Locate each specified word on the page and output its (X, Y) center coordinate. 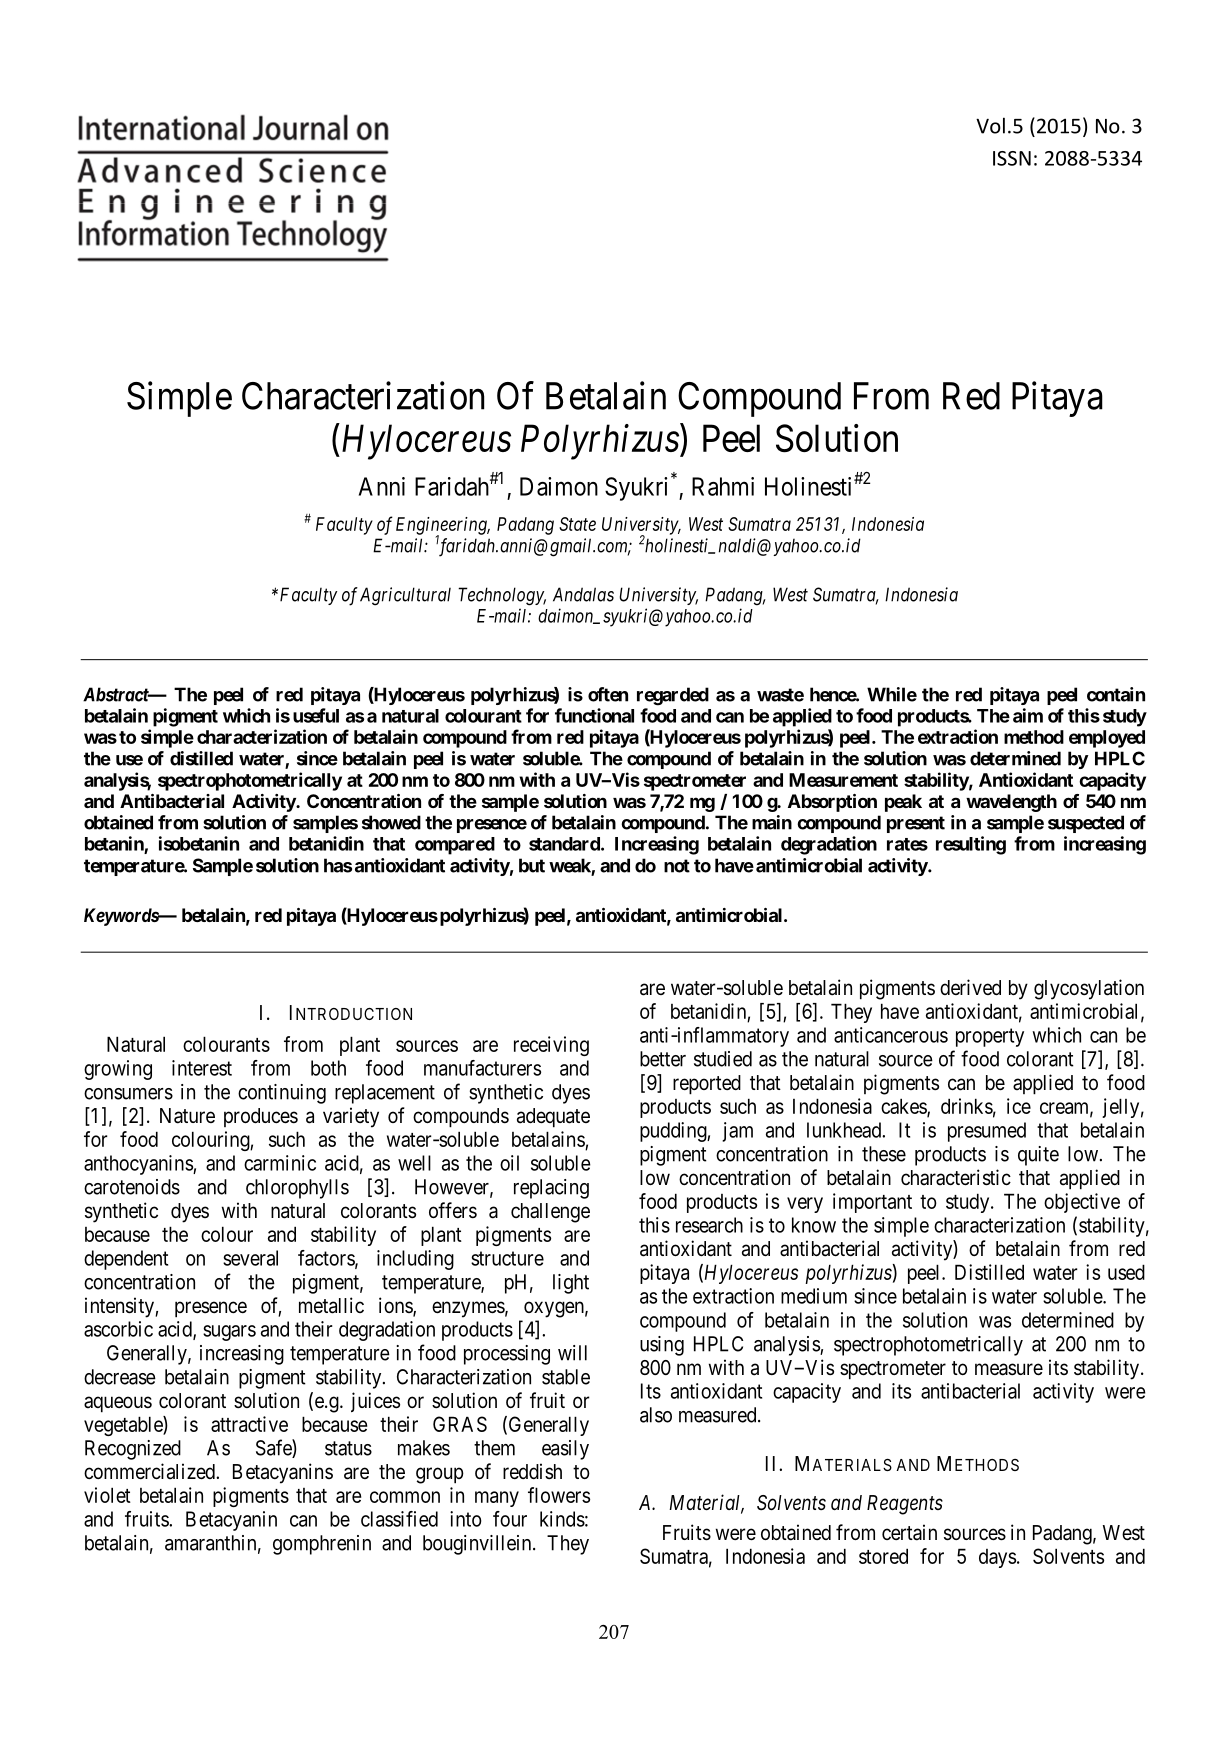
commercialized (150, 1471)
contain (1116, 694)
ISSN (1012, 158)
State (577, 524)
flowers (559, 1495)
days (997, 1558)
